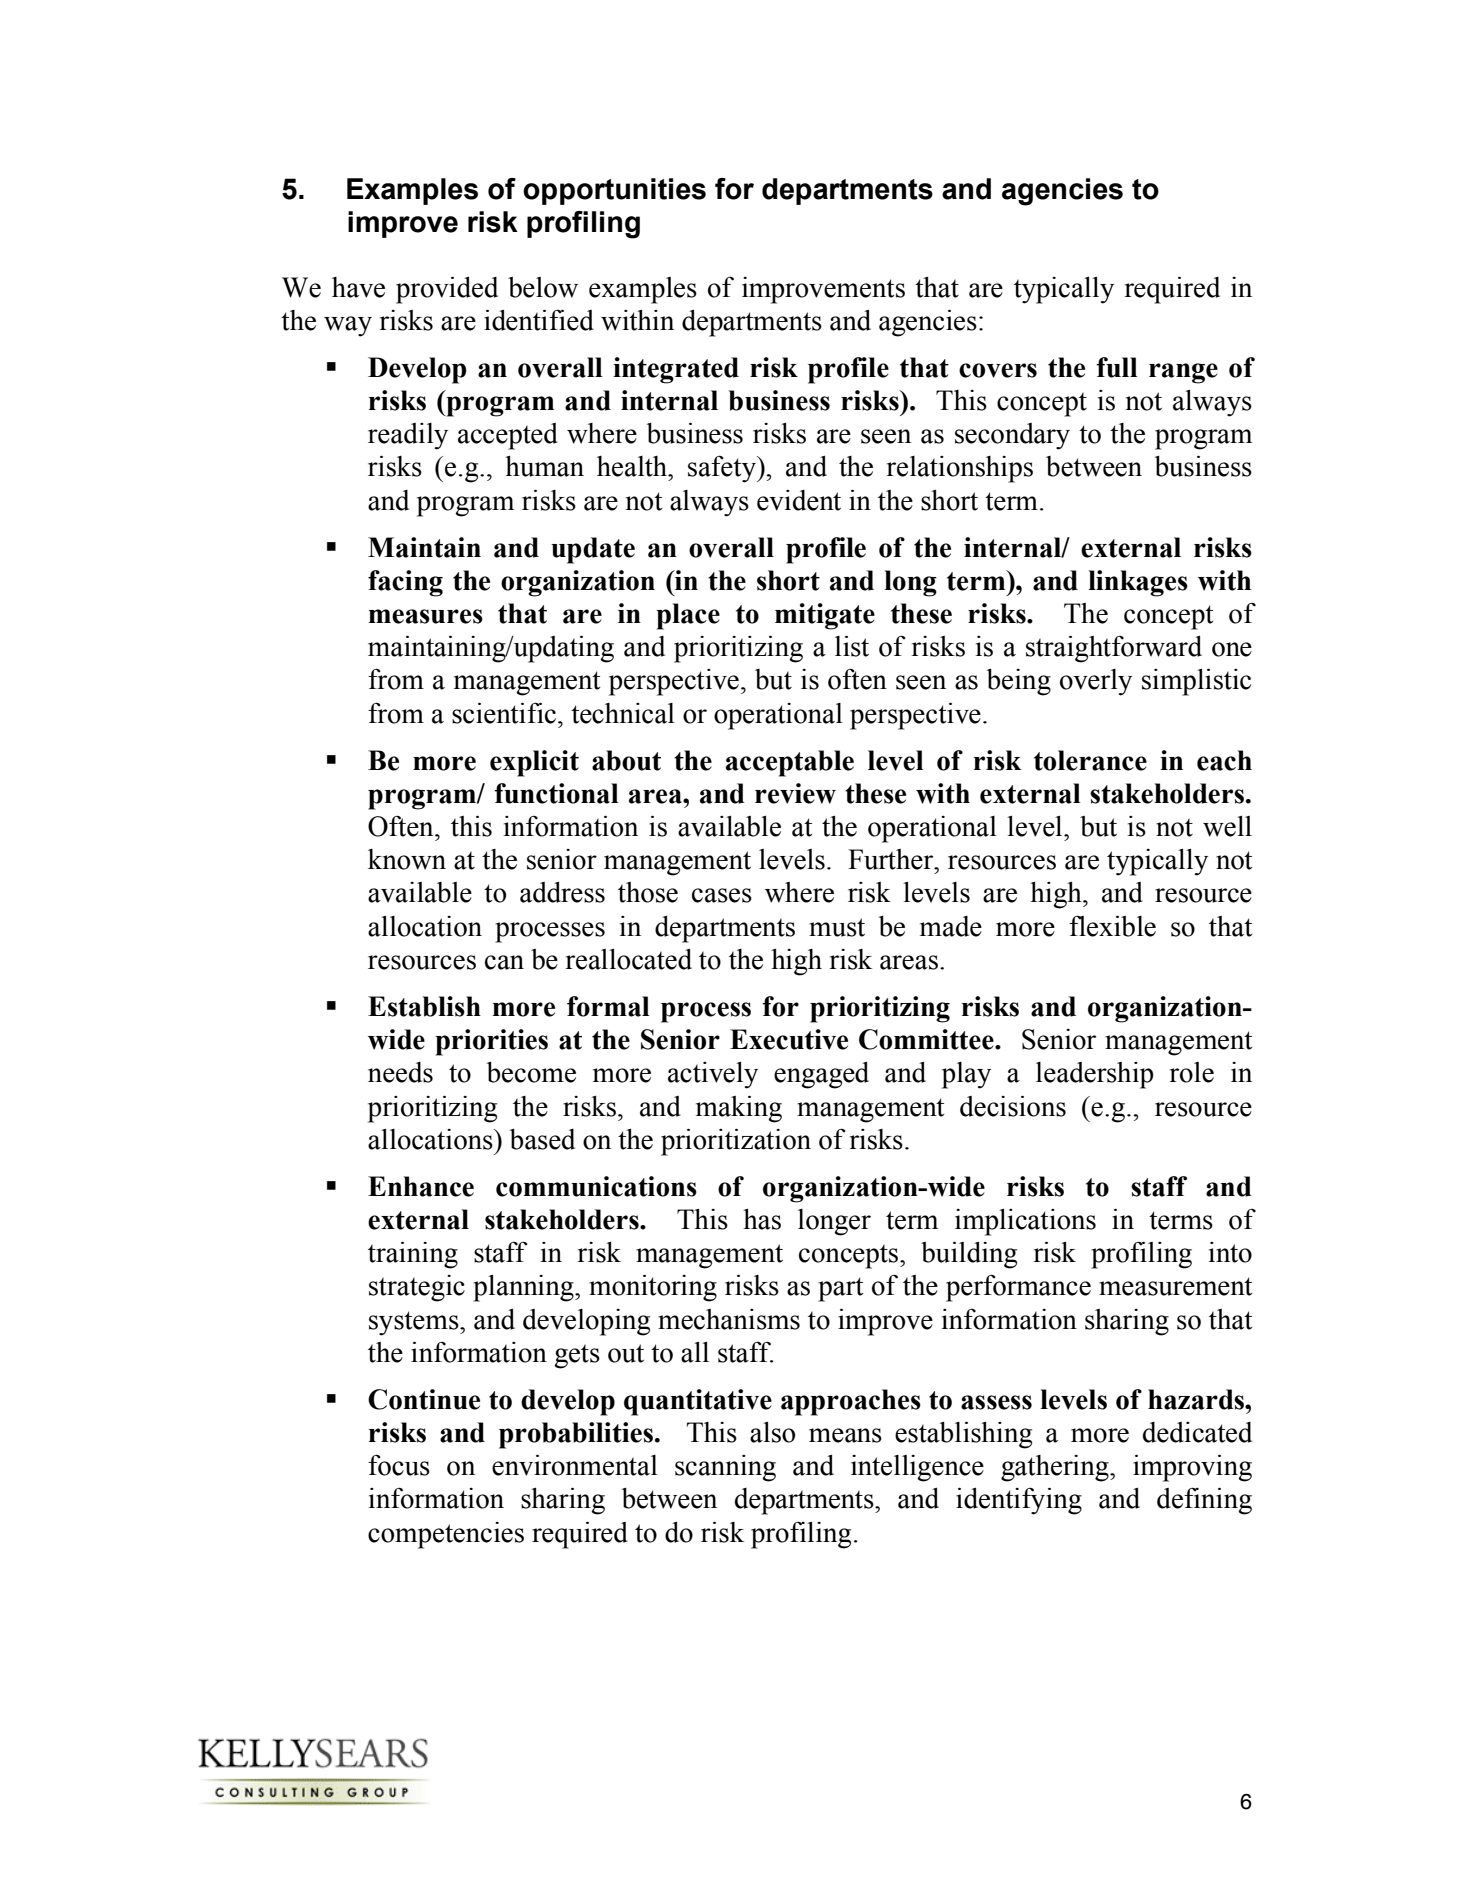 The width and height of the image is (1468, 1900). What do you see at coordinates (722, 895) in the image?
I see `cases` at bounding box center [722, 895].
